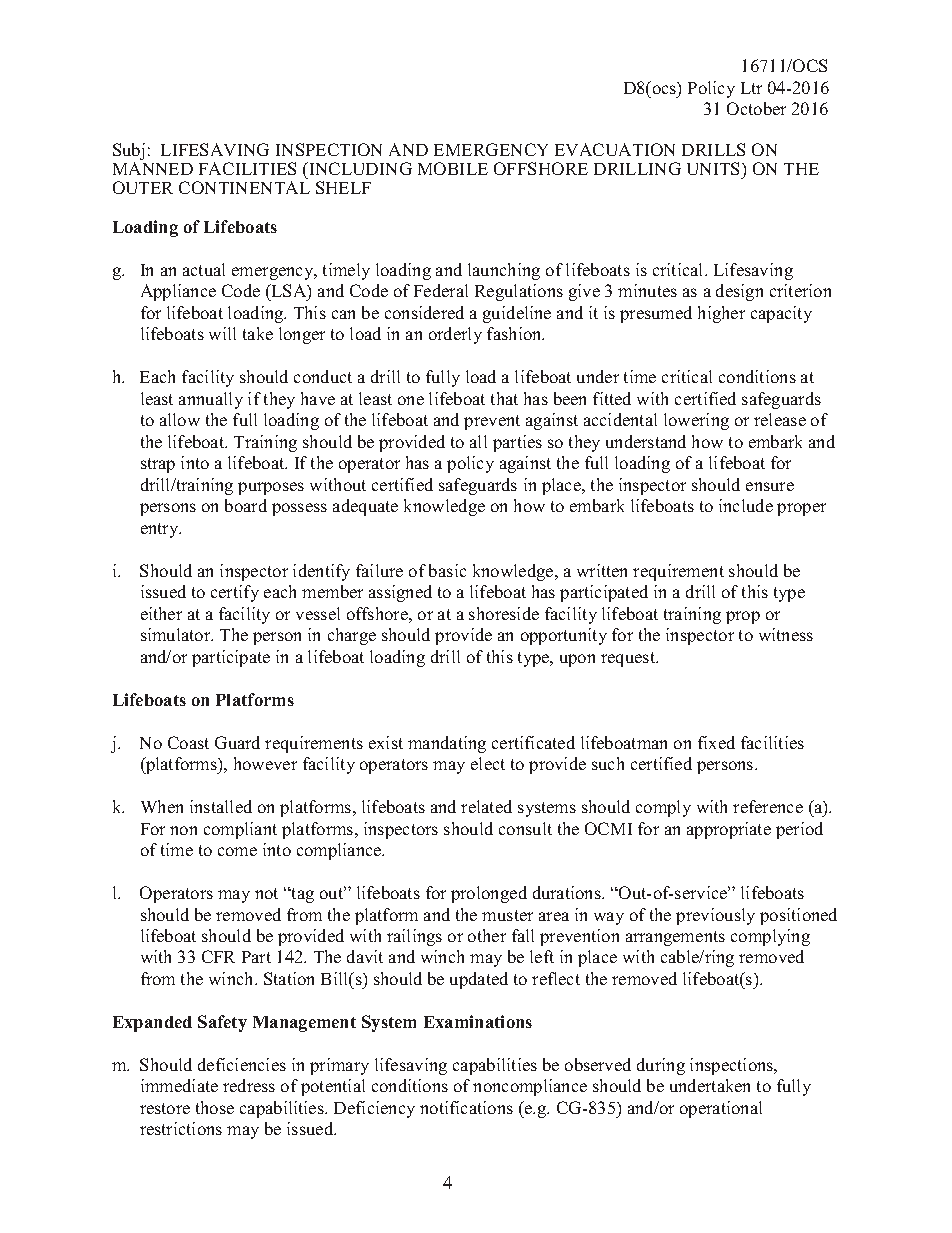  I want to click on MOBILE, so click(453, 168).
